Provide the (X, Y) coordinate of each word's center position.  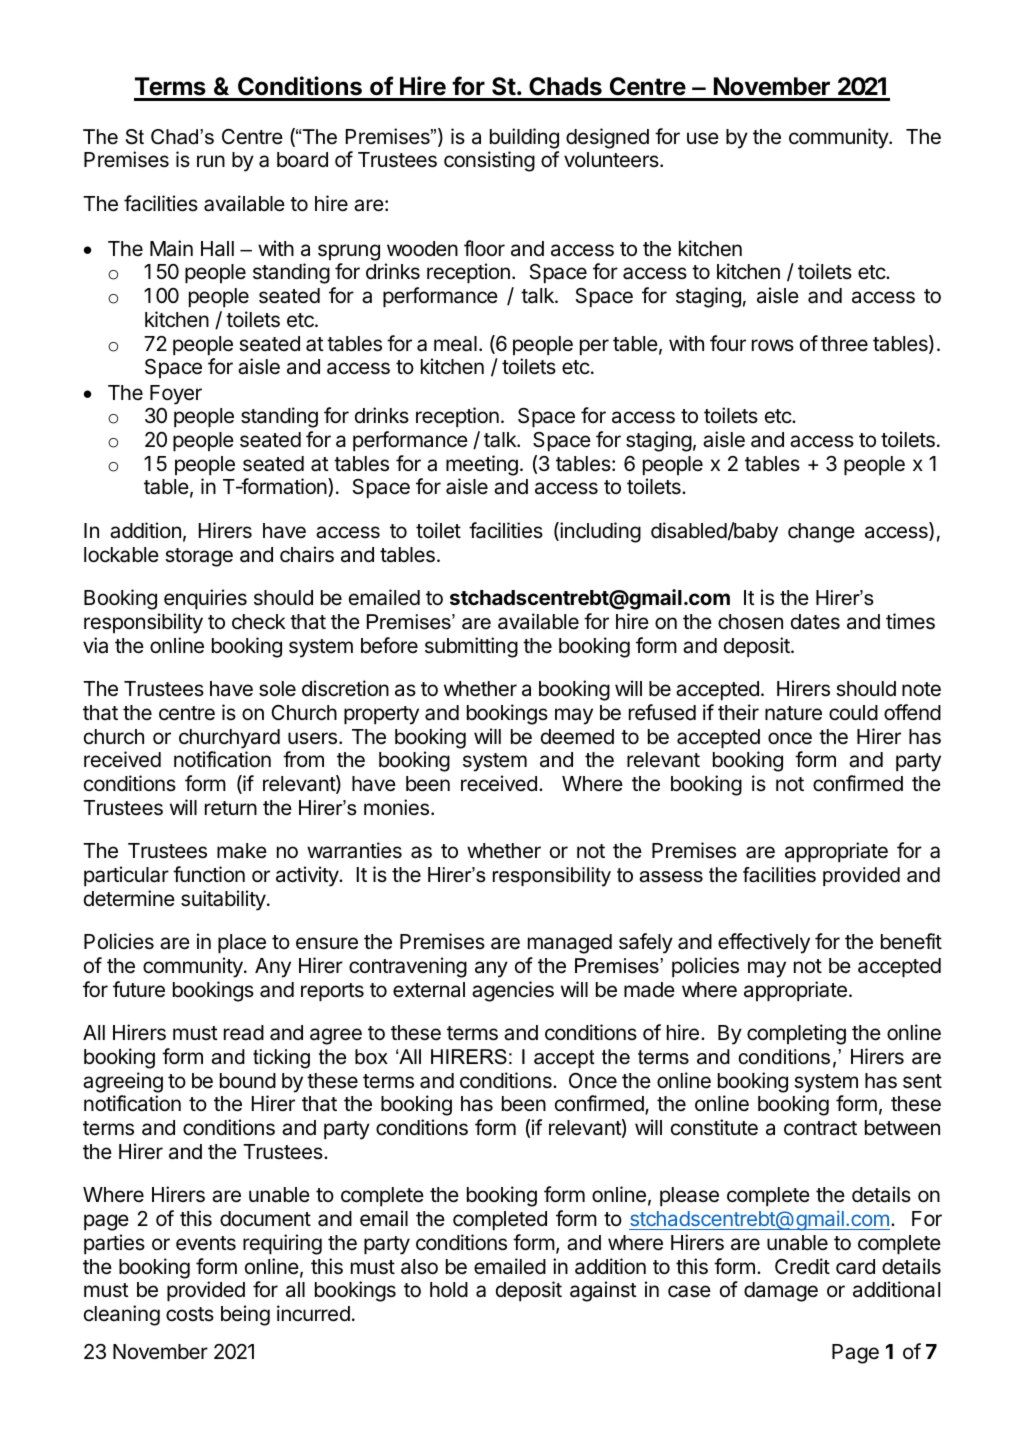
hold (449, 1290)
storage (199, 557)
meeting (482, 465)
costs (190, 1314)
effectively (764, 943)
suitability (224, 900)
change (821, 533)
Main (171, 248)
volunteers (612, 160)
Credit (802, 1266)
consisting (489, 161)
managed (570, 944)
